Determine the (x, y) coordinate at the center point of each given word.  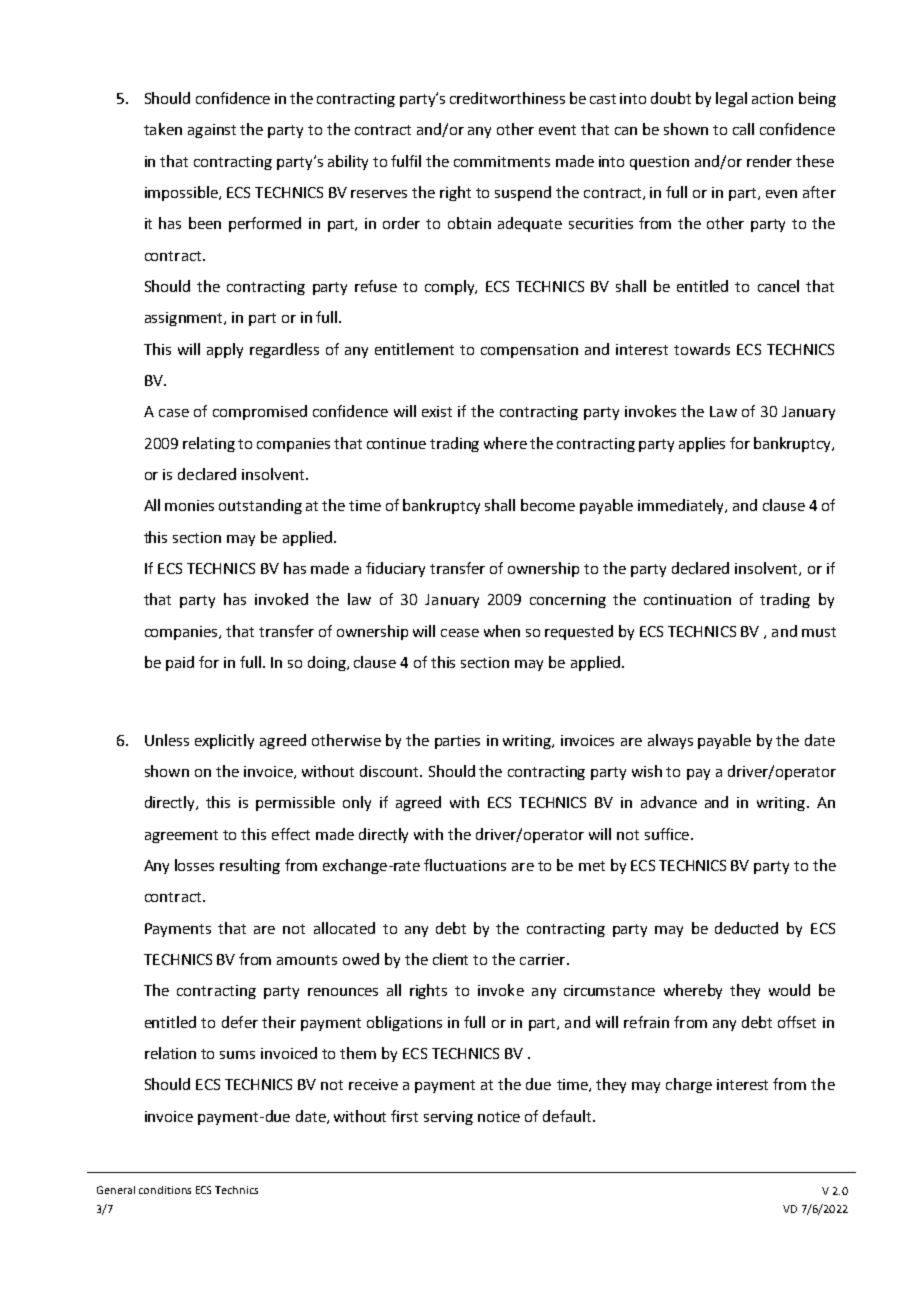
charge (689, 1085)
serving (448, 1118)
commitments (502, 161)
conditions (165, 1190)
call (743, 129)
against (212, 131)
